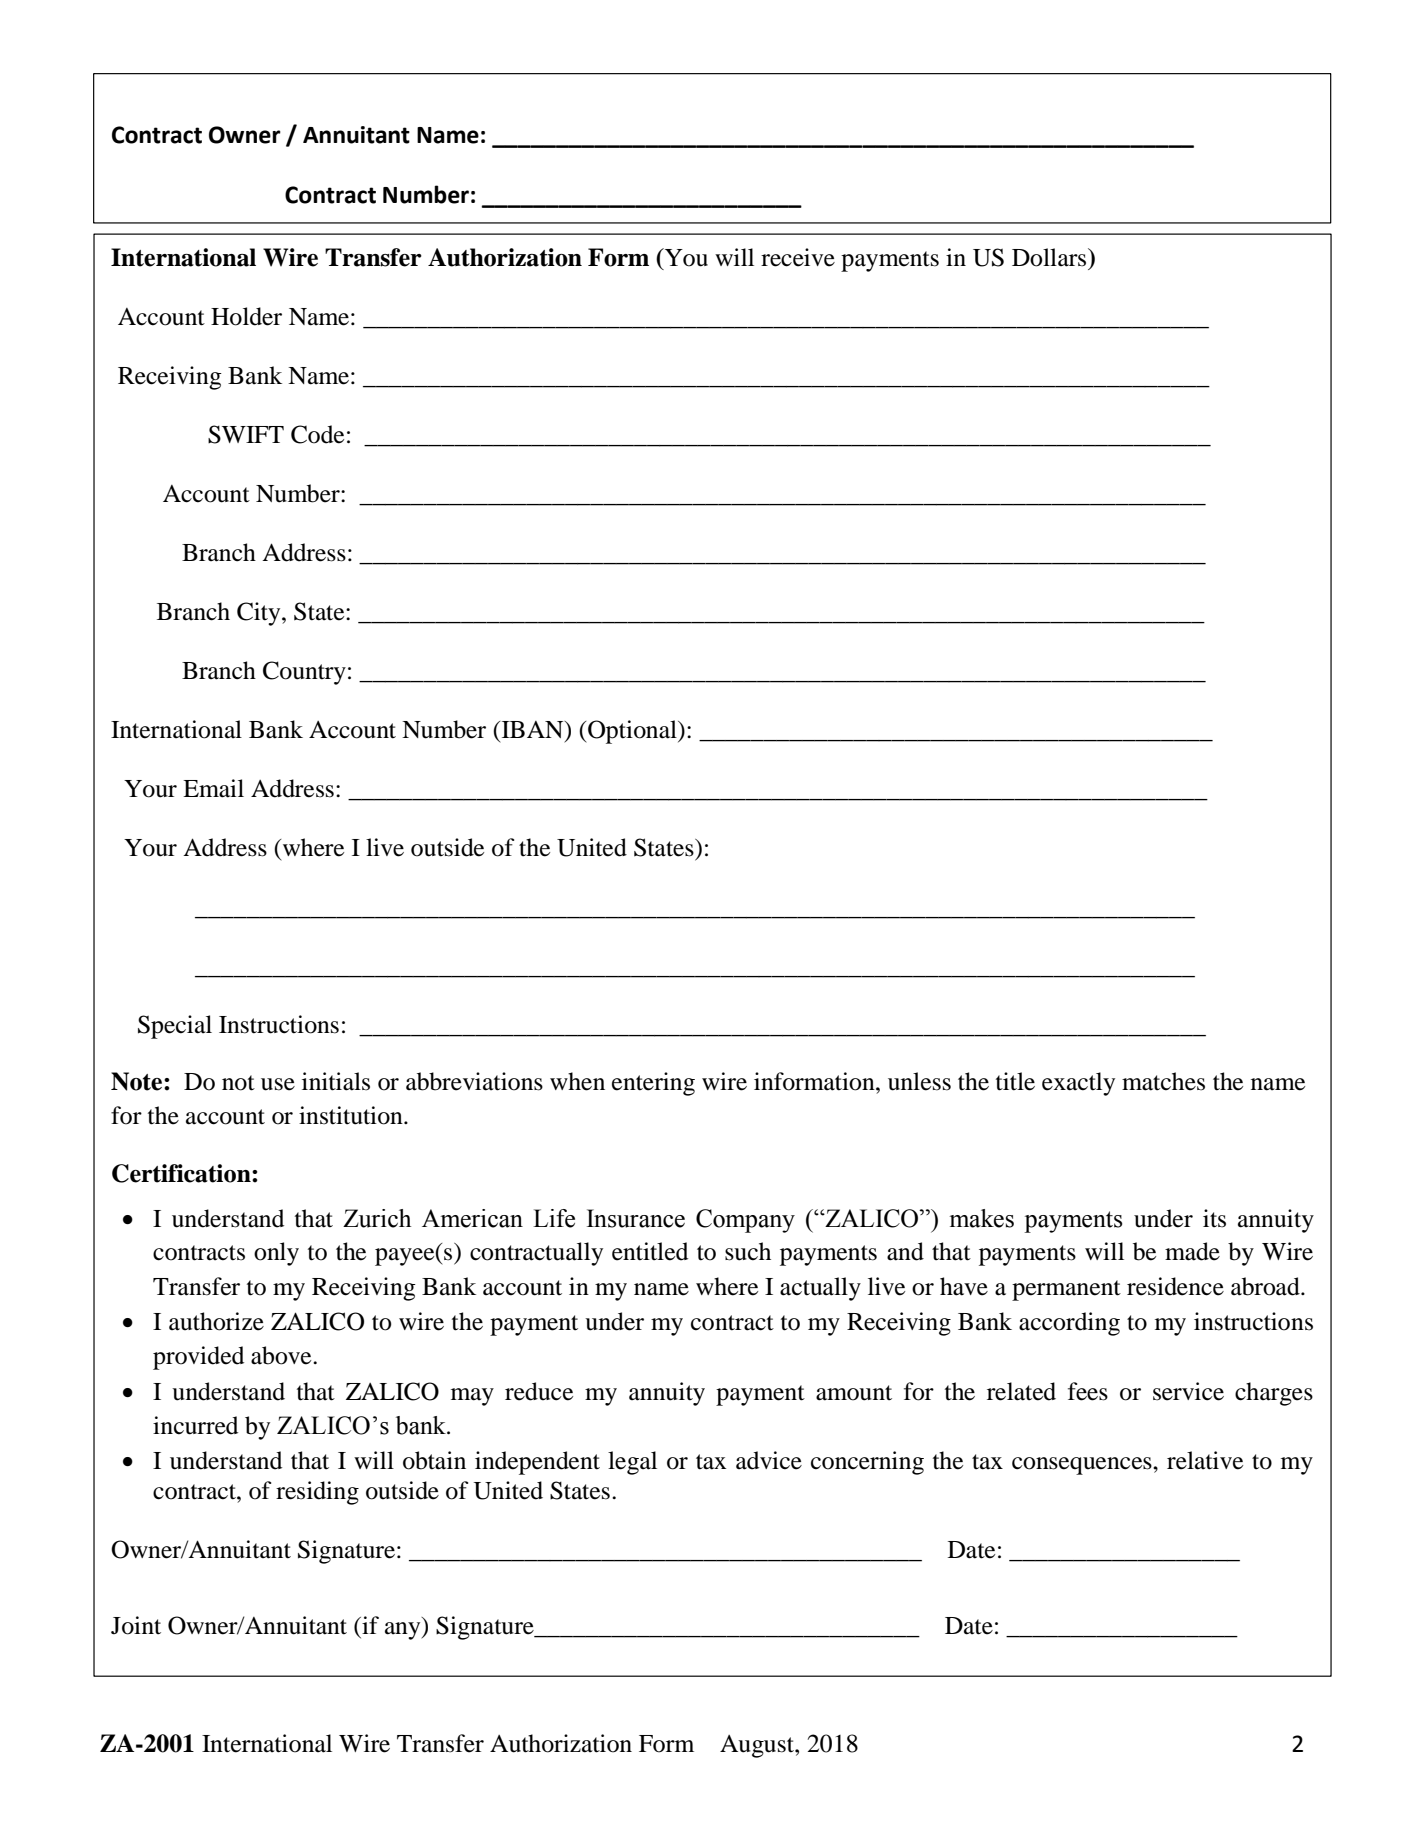  Describe the element at coordinates (1069, 1324) in the screenshot. I see `according` at that location.
